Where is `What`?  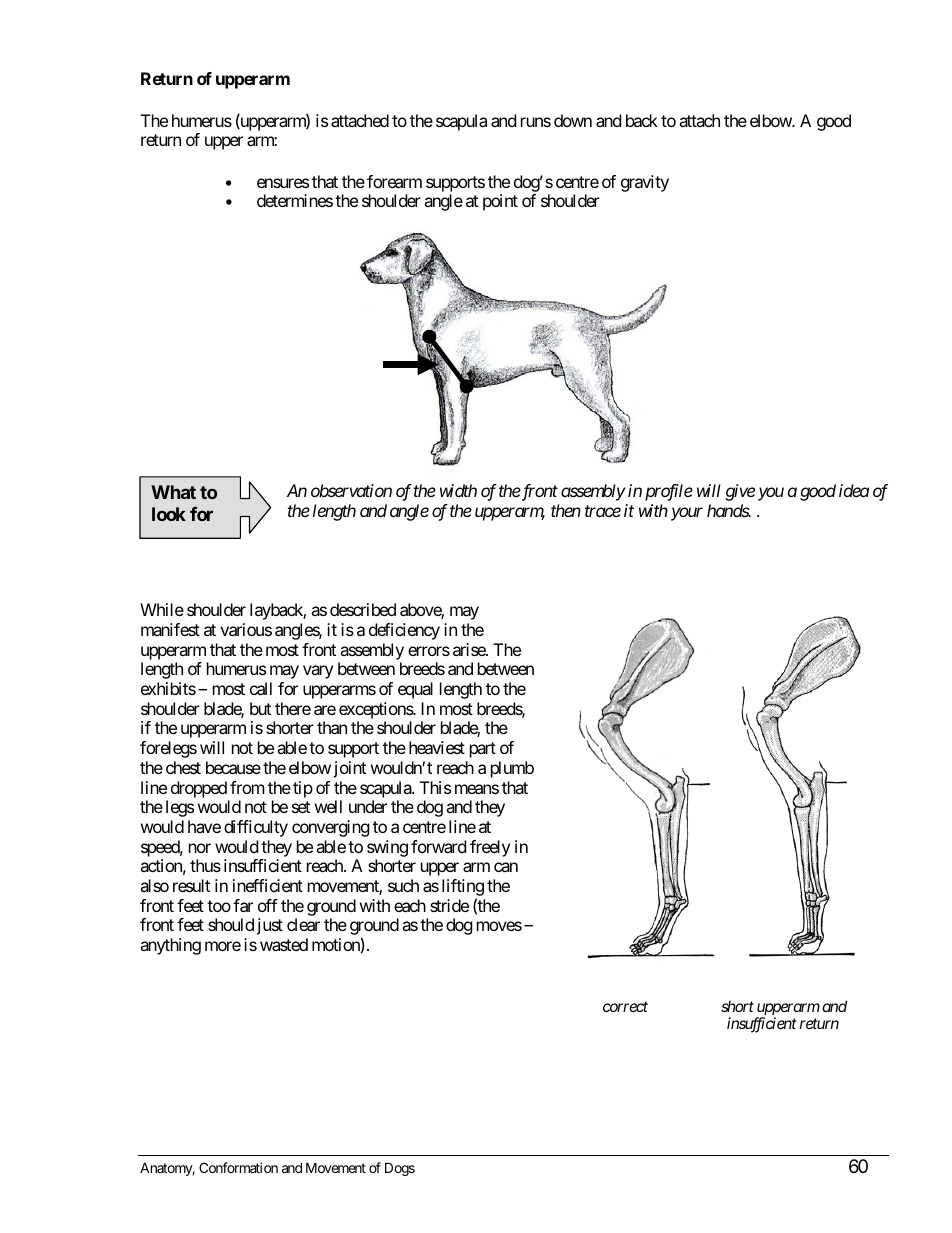
What is located at coordinates (173, 492).
